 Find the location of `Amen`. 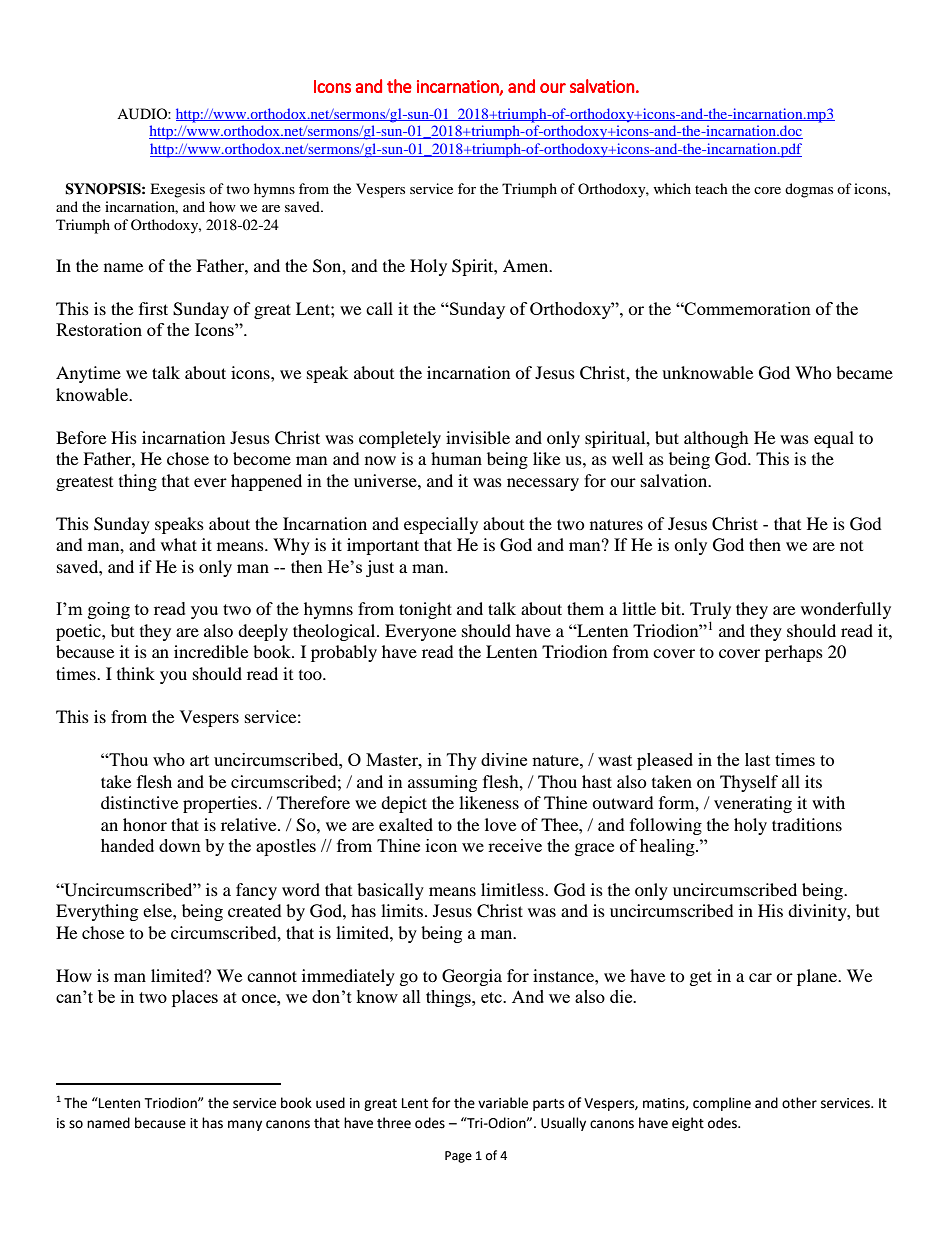

Amen is located at coordinates (527, 265).
